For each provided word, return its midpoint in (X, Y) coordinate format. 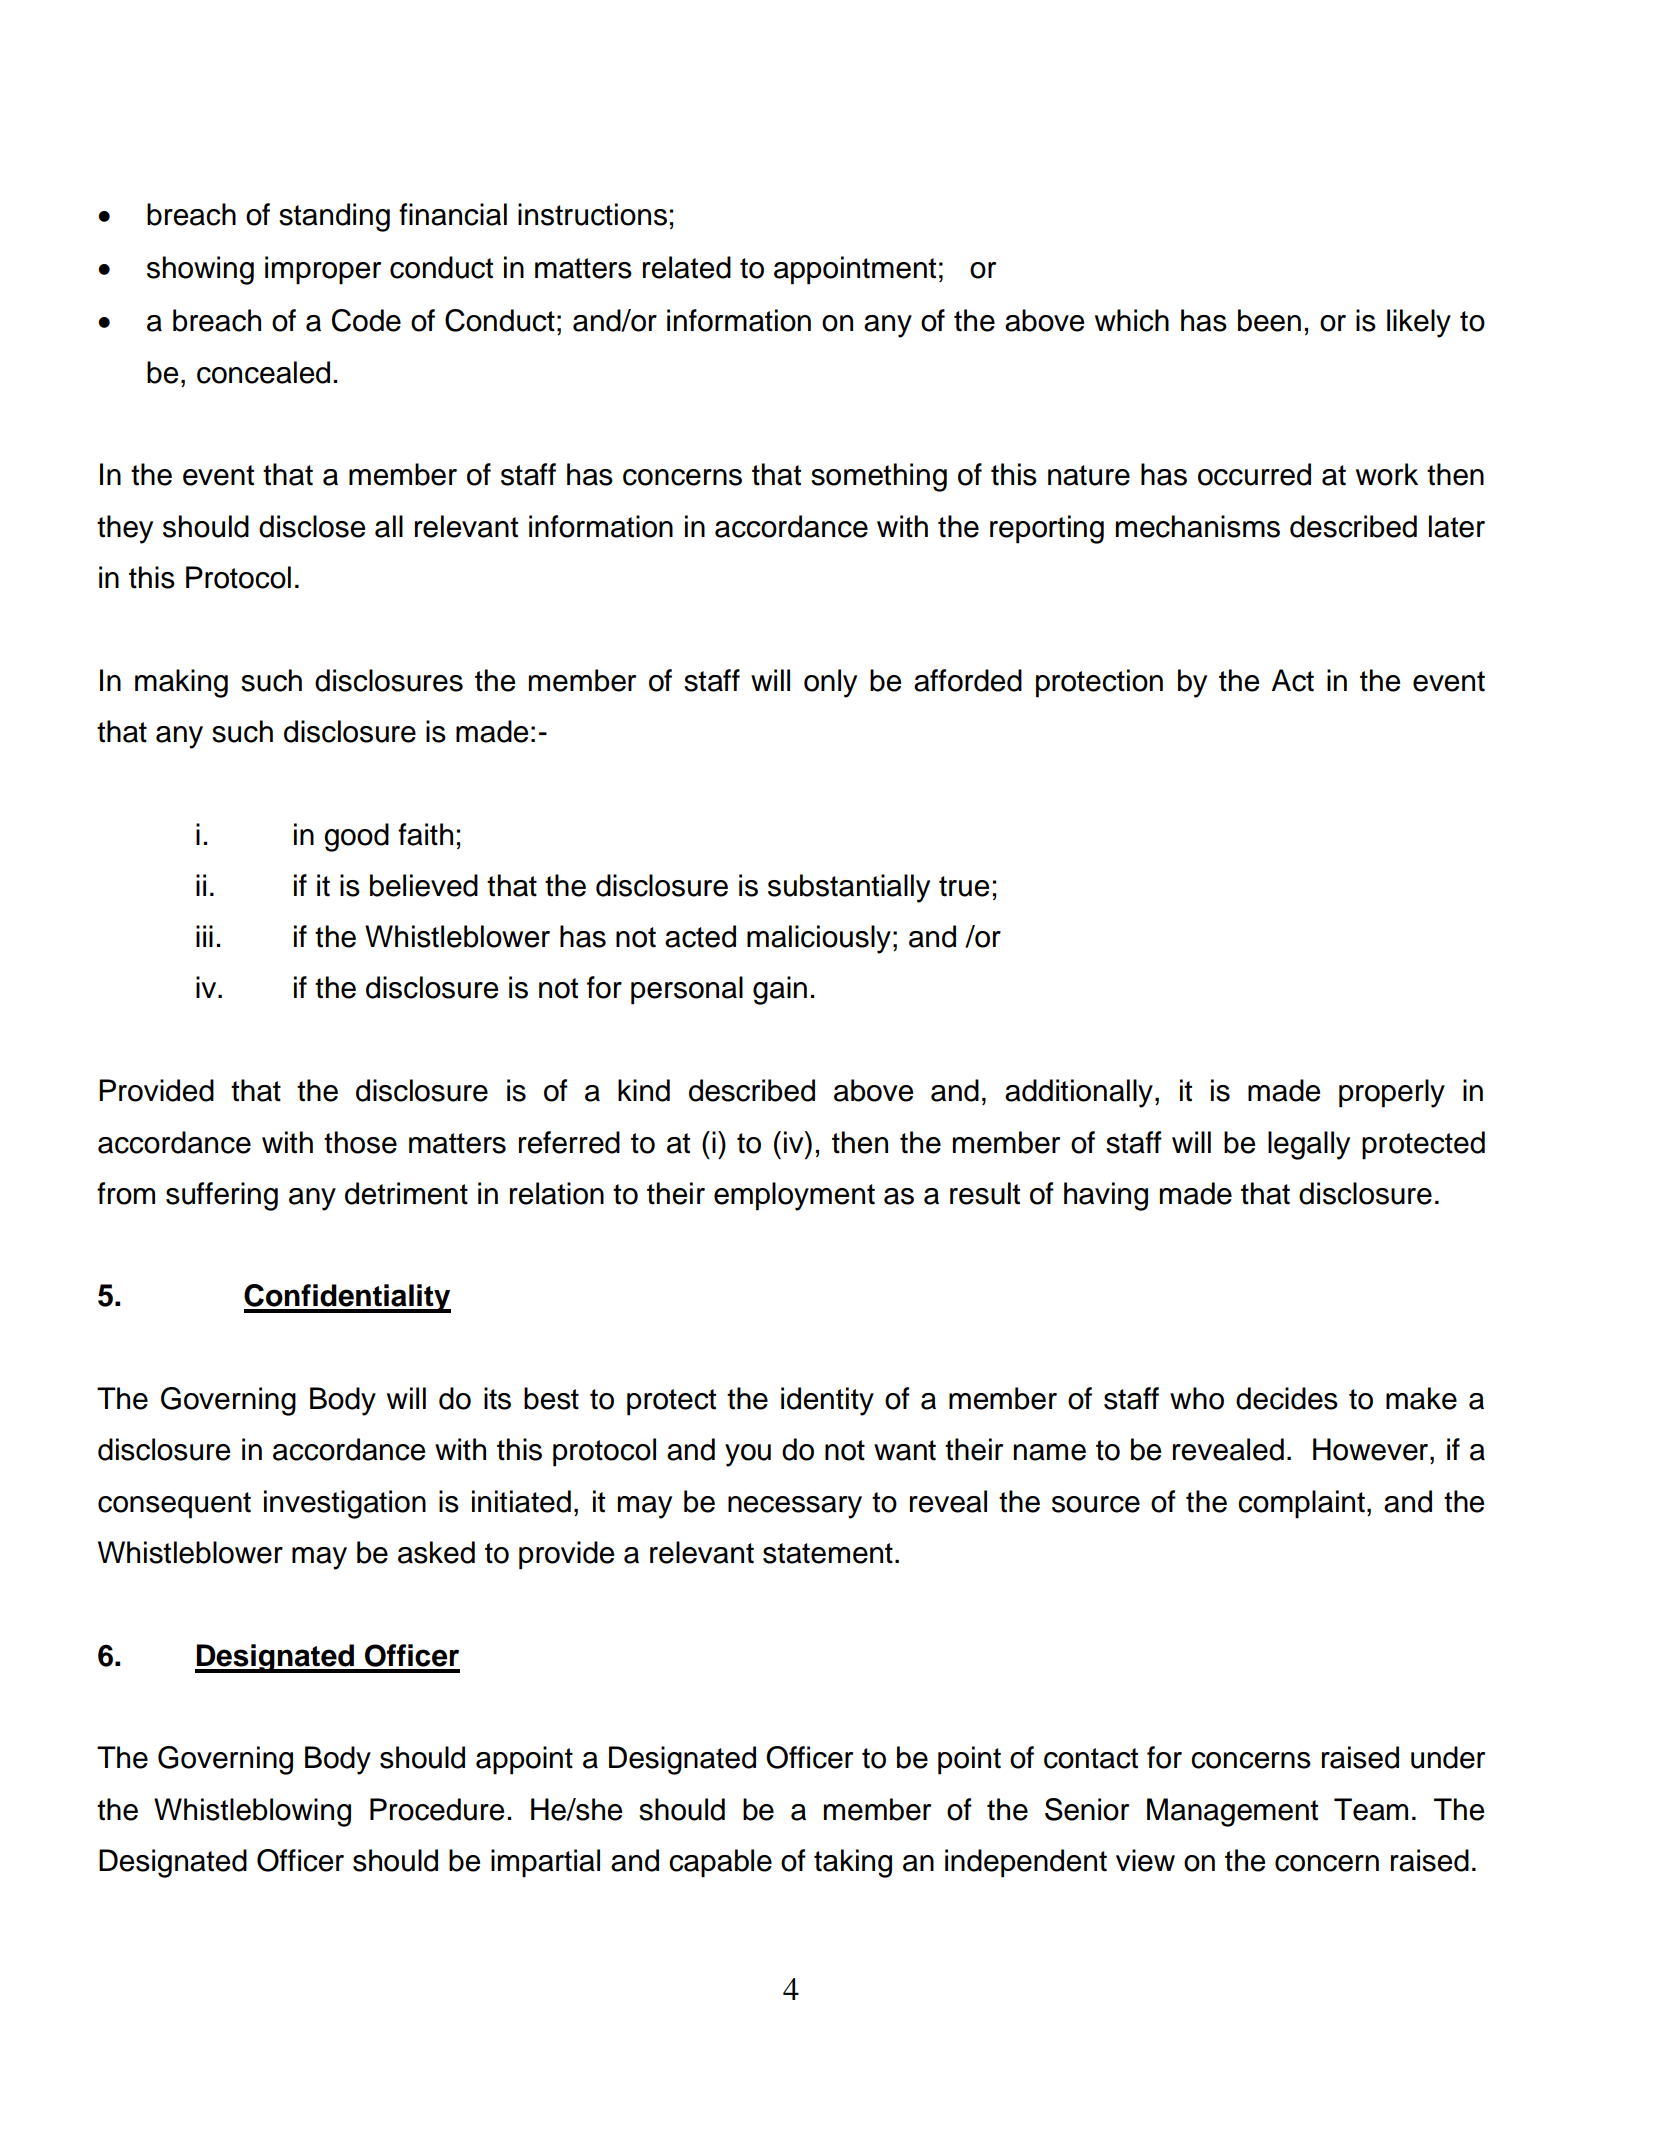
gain (780, 990)
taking (853, 1863)
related (687, 267)
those (360, 1142)
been (1269, 320)
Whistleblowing (252, 1812)
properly (1392, 1093)
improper (323, 270)
